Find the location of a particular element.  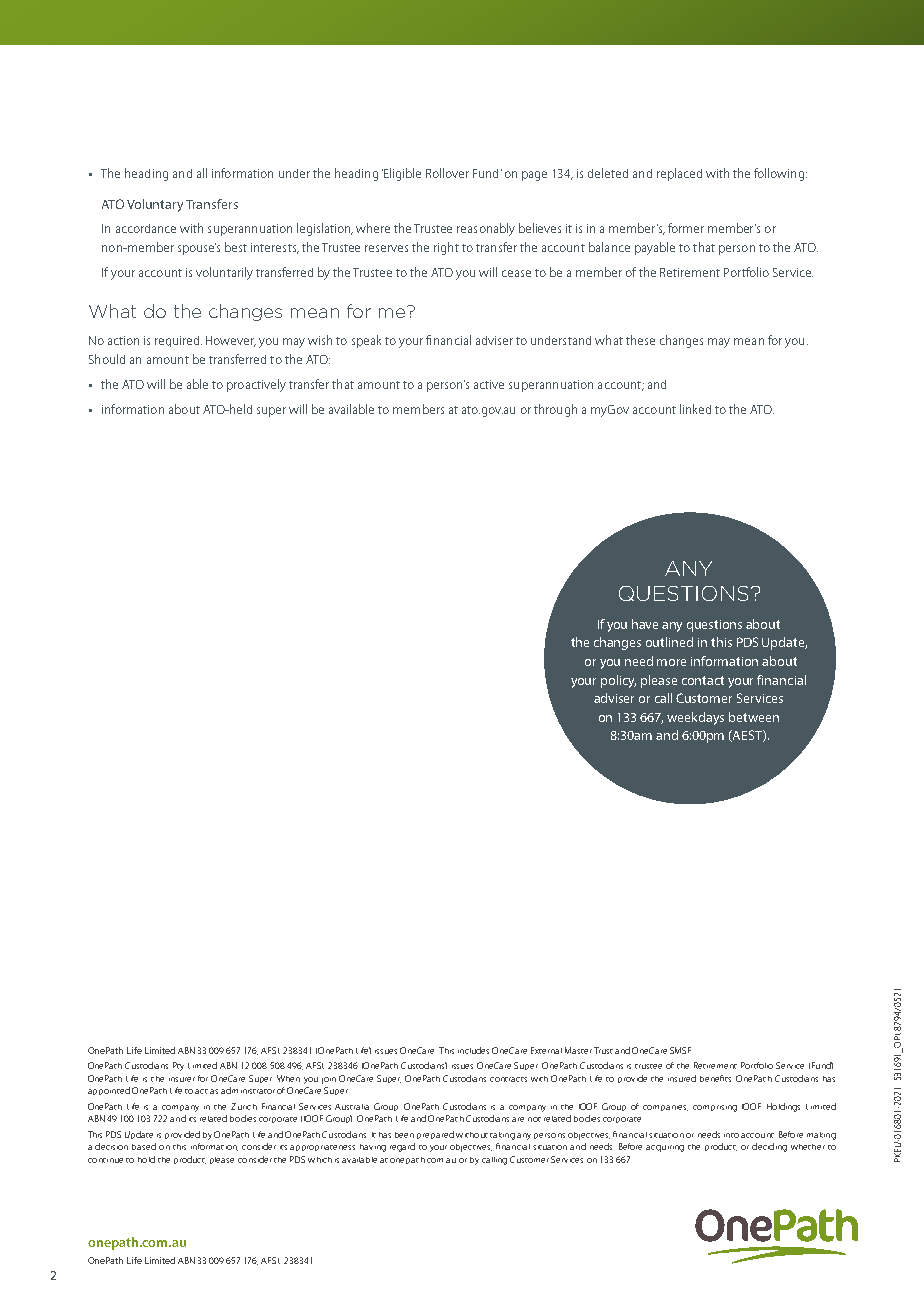

through is located at coordinates (555, 410).
